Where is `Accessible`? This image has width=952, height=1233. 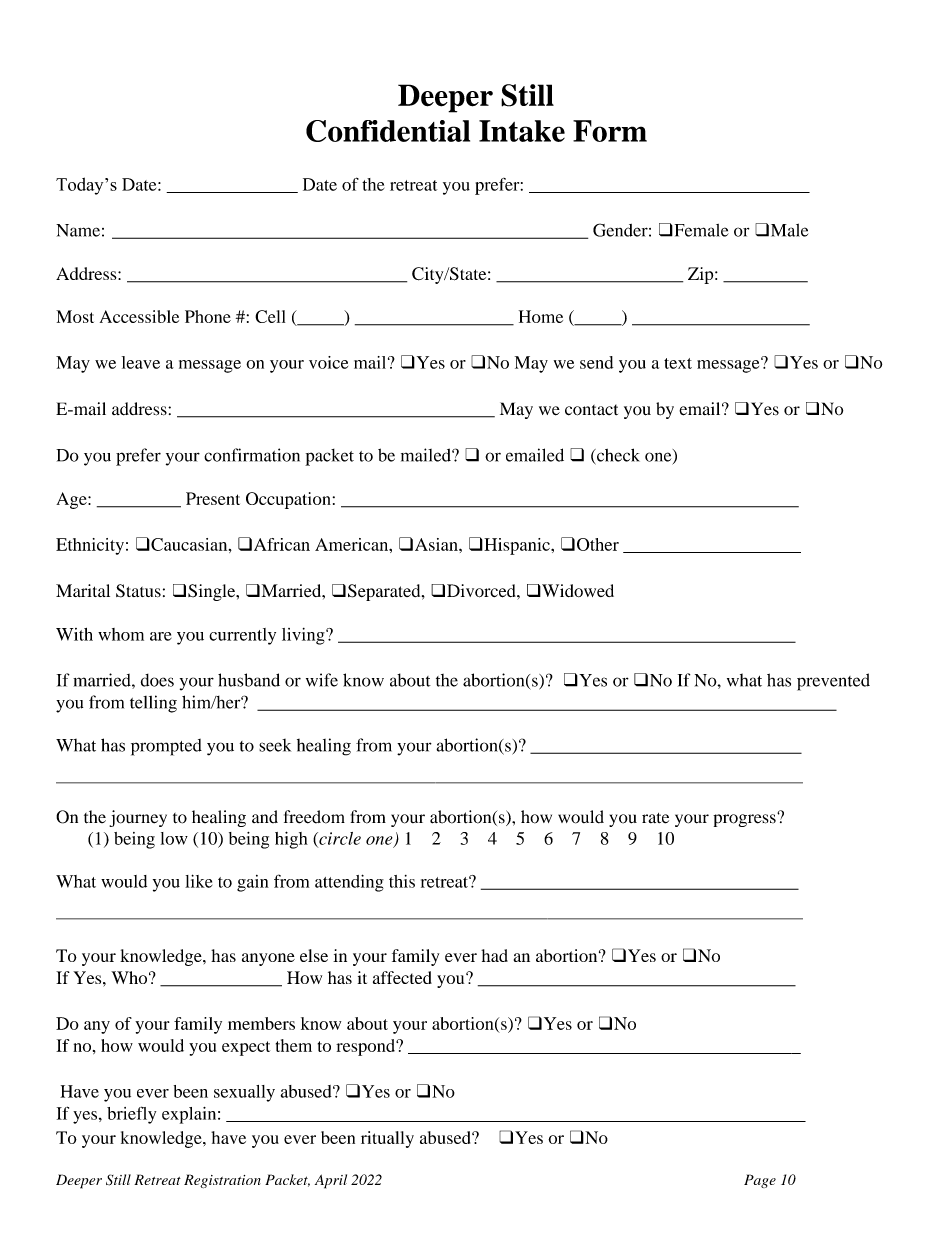 Accessible is located at coordinates (139, 316).
